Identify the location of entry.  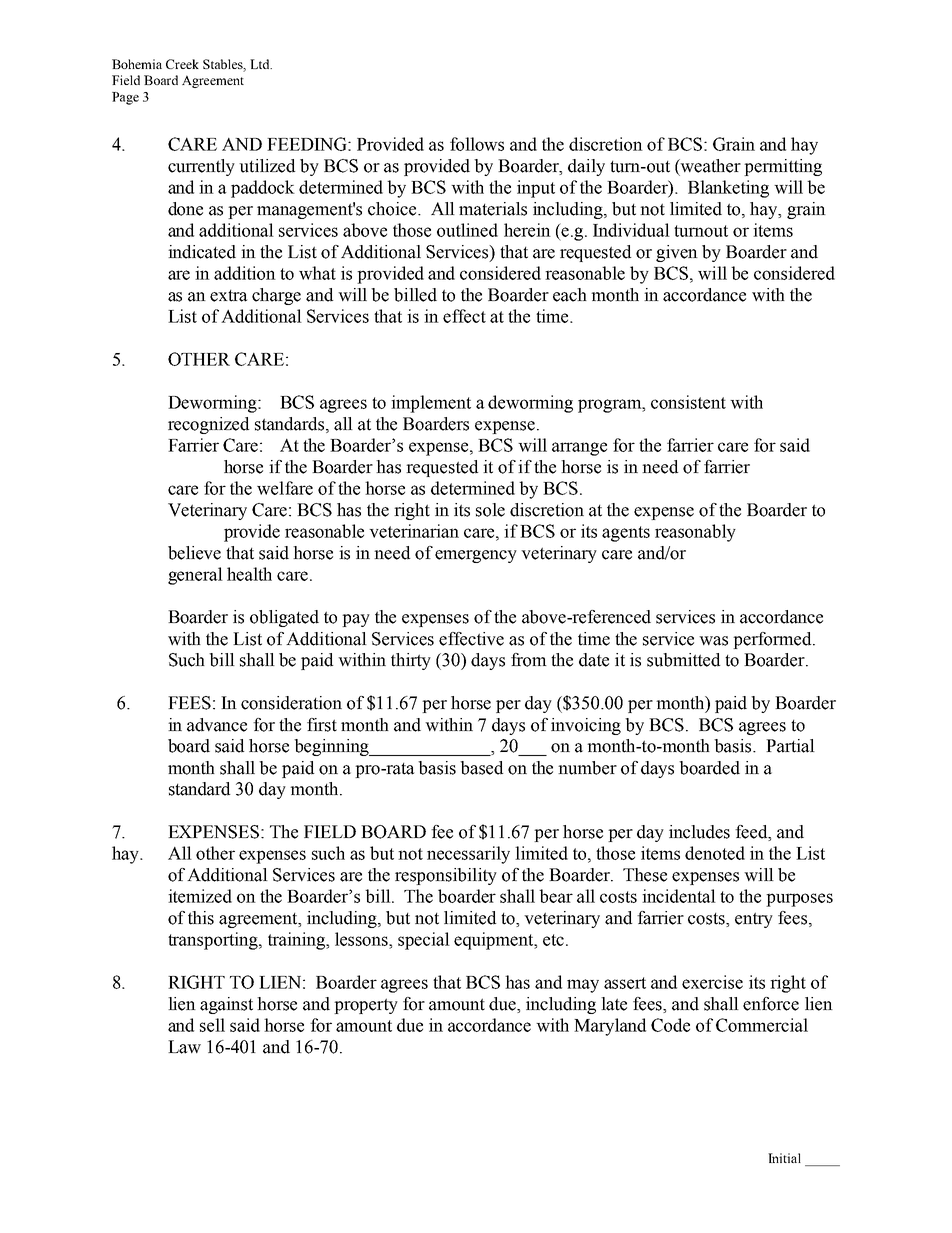
(754, 920).
